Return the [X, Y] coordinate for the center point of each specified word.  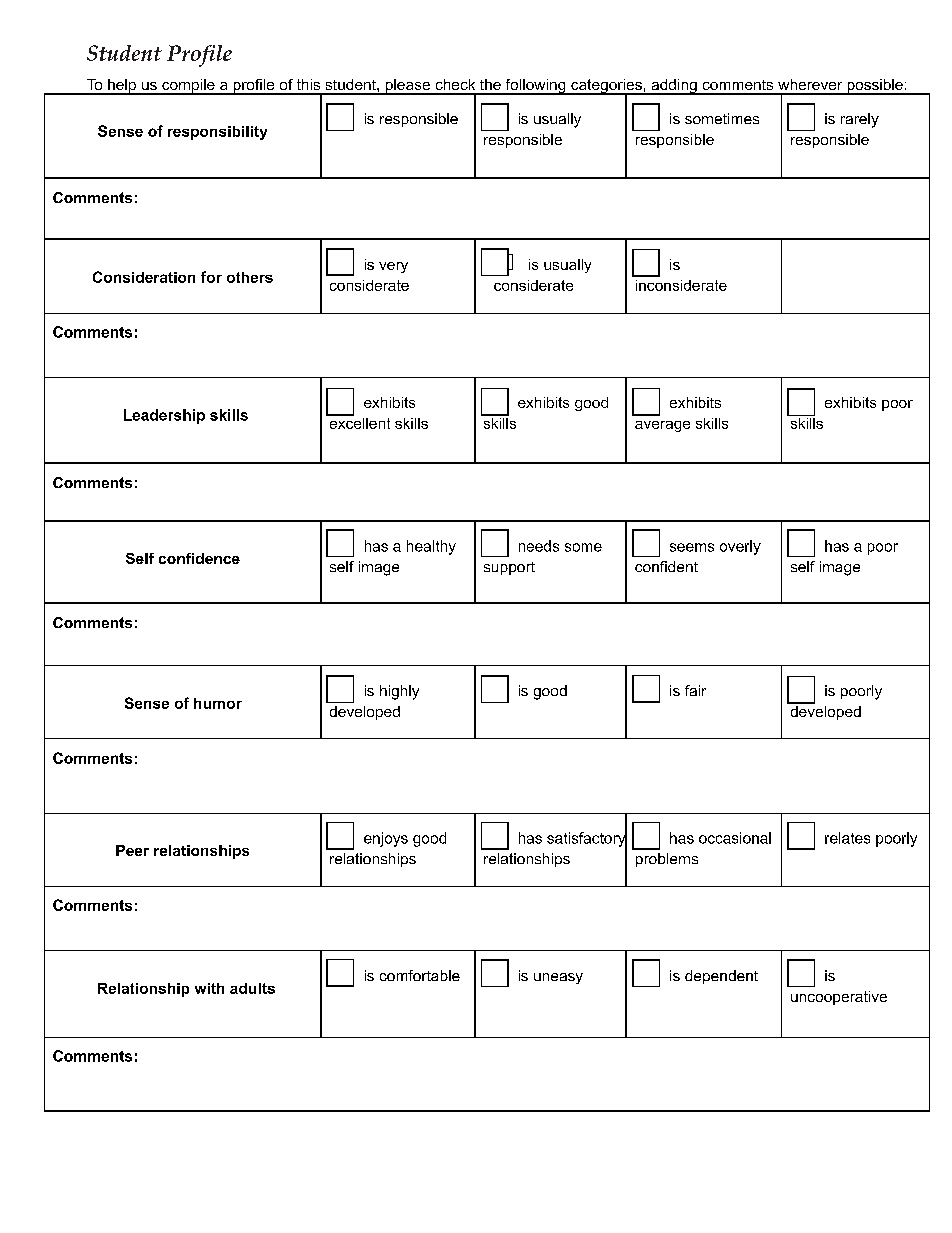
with [209, 988]
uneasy [558, 978]
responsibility [217, 133]
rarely [860, 120]
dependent [721, 977]
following [535, 87]
